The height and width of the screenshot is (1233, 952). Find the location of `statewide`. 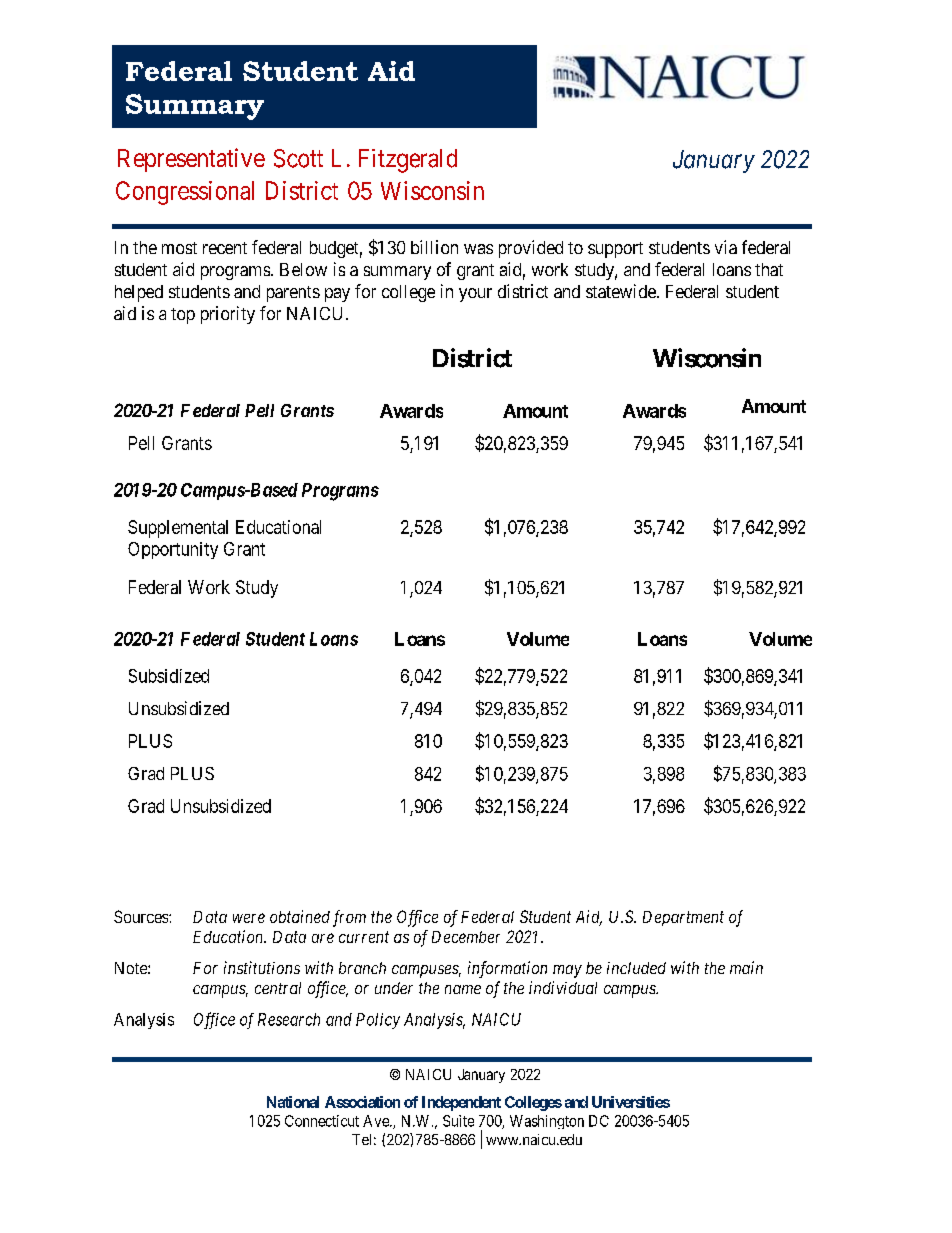

statewide is located at coordinates (622, 291).
